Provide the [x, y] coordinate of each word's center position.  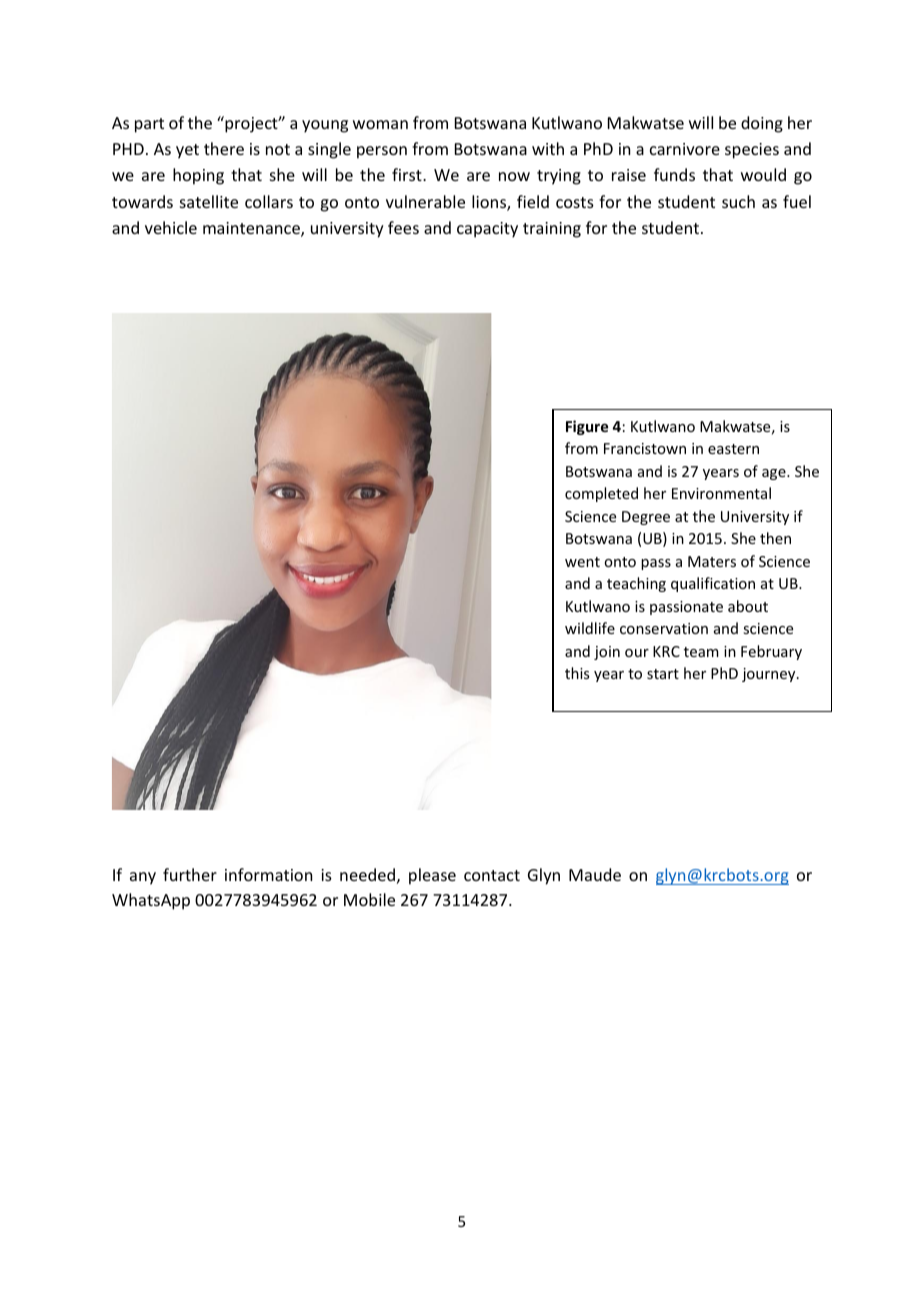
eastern [733, 449]
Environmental [721, 493]
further [190, 874]
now [514, 176]
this [577, 673]
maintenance [252, 229]
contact [492, 875]
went [582, 562]
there [224, 148]
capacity [487, 230]
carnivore [685, 149]
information [268, 874]
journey [770, 675]
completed [601, 494]
